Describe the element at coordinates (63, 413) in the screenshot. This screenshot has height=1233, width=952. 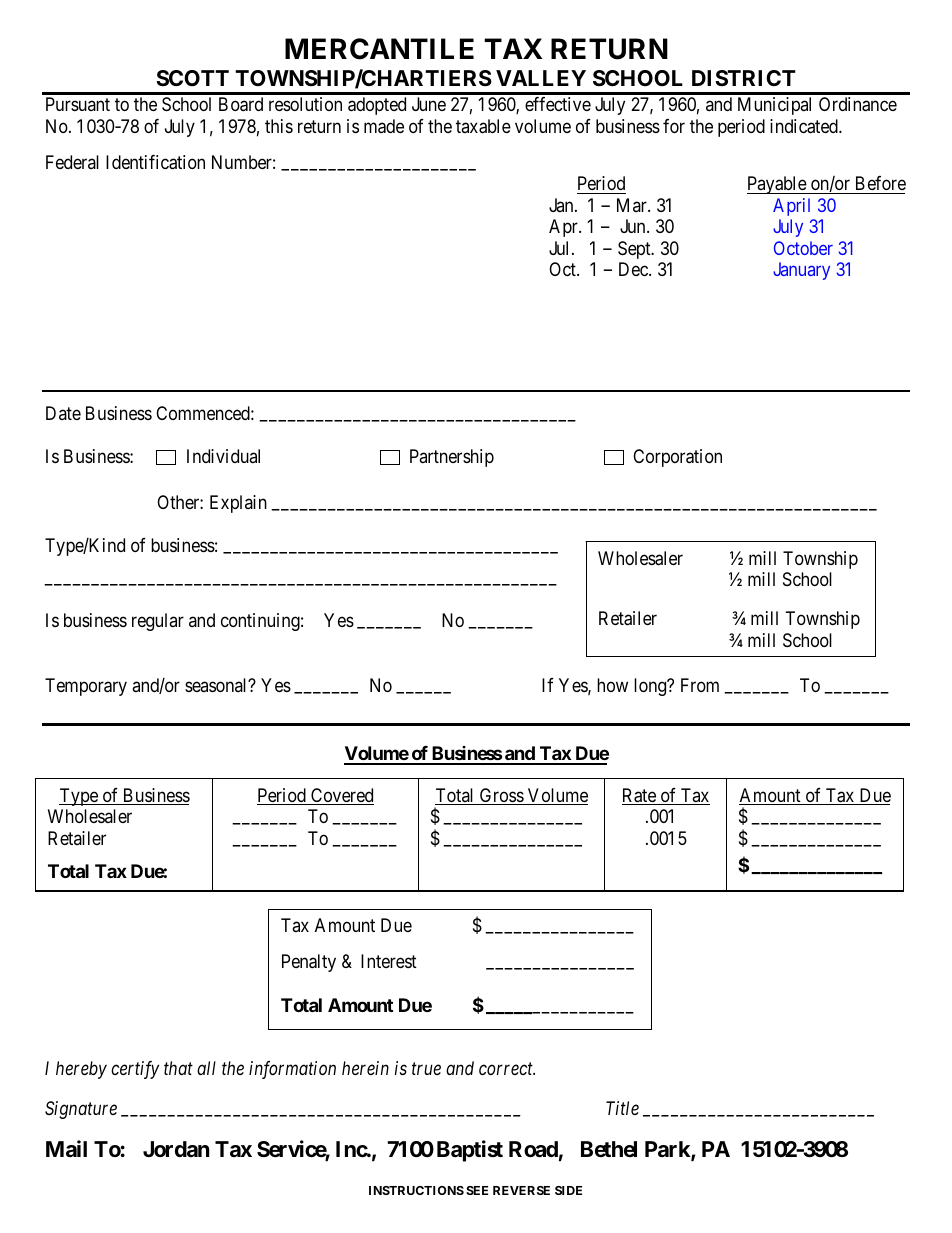
I see `Date` at that location.
